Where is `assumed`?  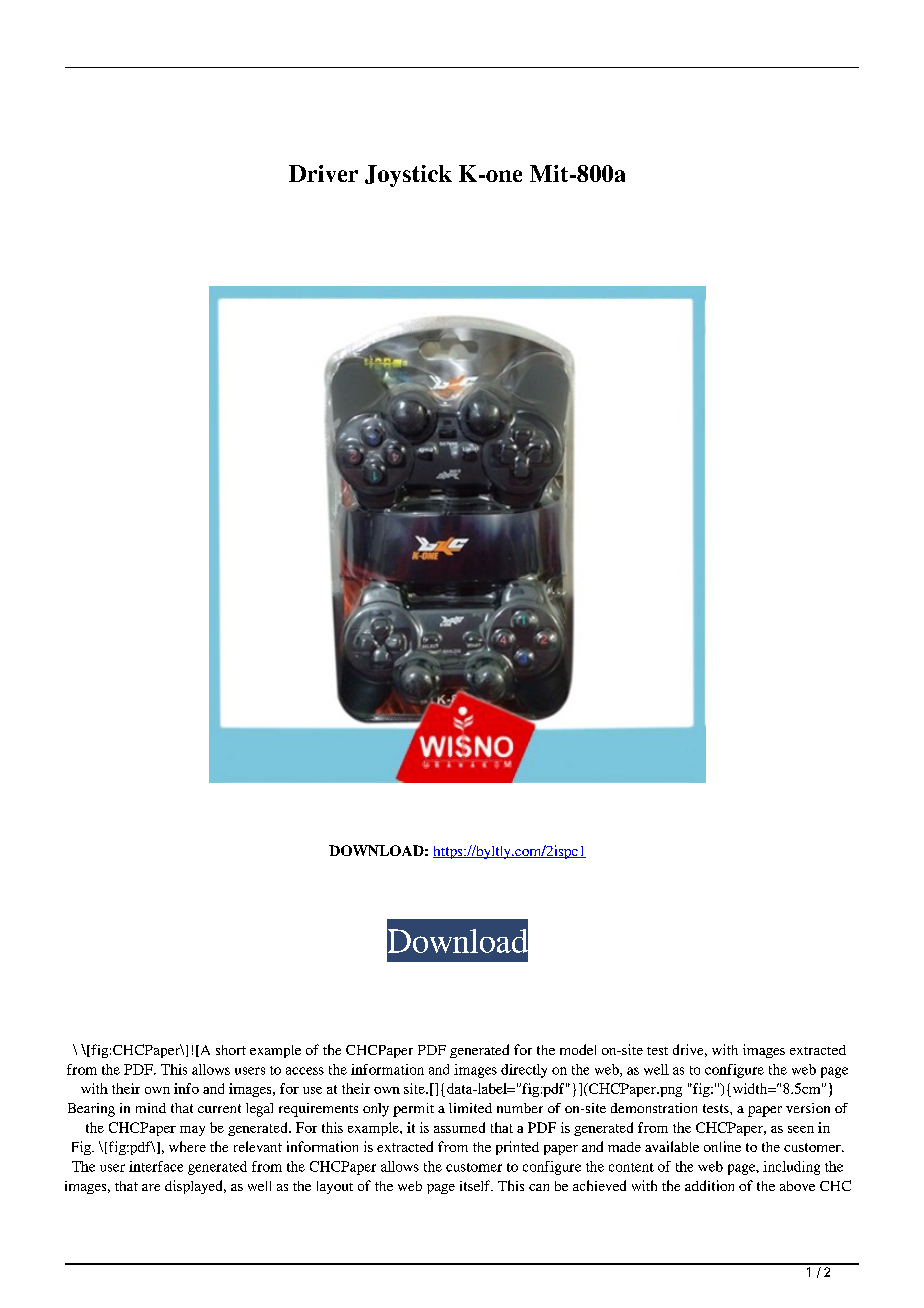
assumed is located at coordinates (459, 1127).
